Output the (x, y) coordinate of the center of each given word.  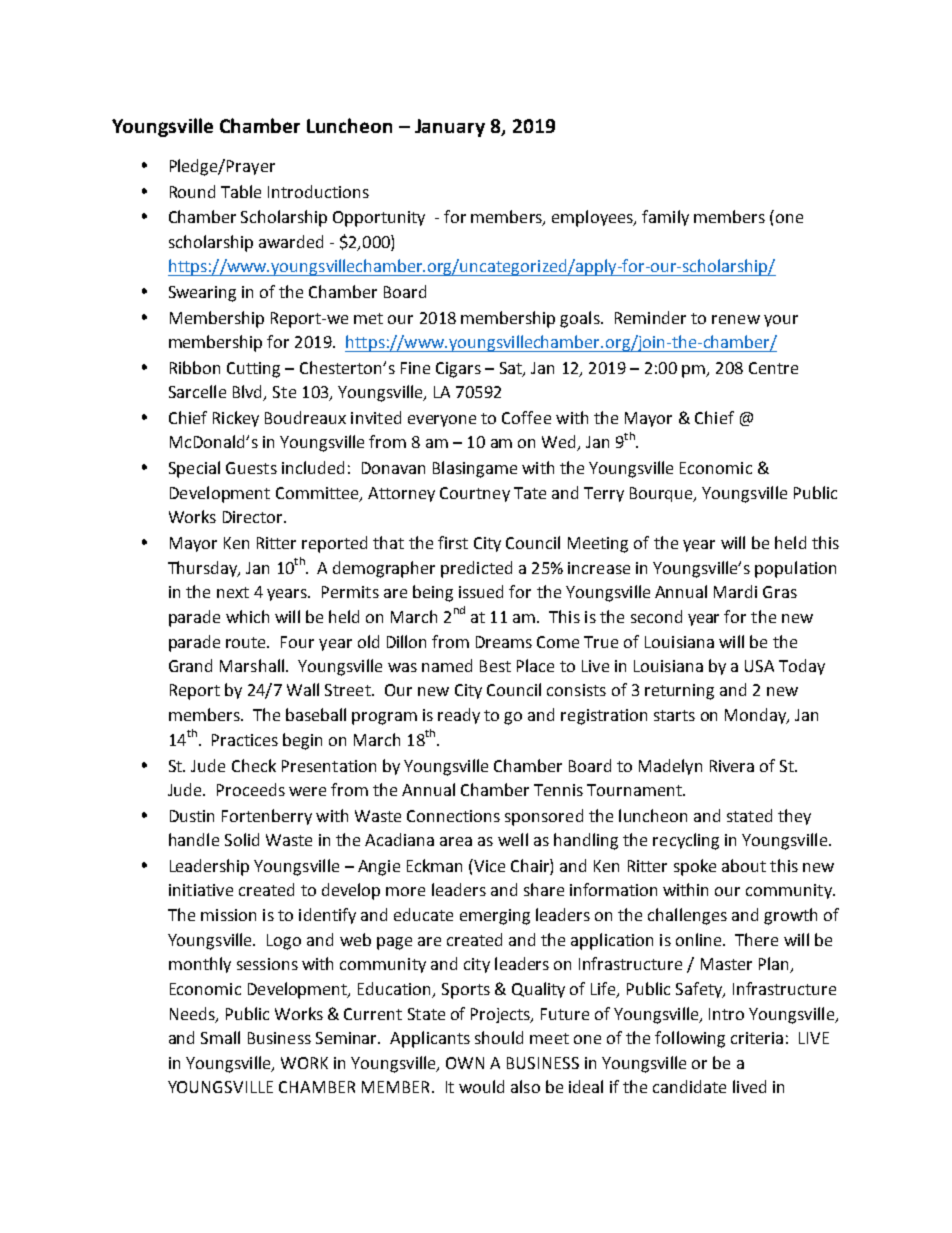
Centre (773, 368)
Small (220, 1037)
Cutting (253, 370)
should (499, 1037)
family (665, 218)
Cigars (458, 370)
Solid (242, 839)
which (247, 616)
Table (241, 191)
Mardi (735, 591)
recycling (686, 841)
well (513, 839)
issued (481, 591)
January (450, 128)
